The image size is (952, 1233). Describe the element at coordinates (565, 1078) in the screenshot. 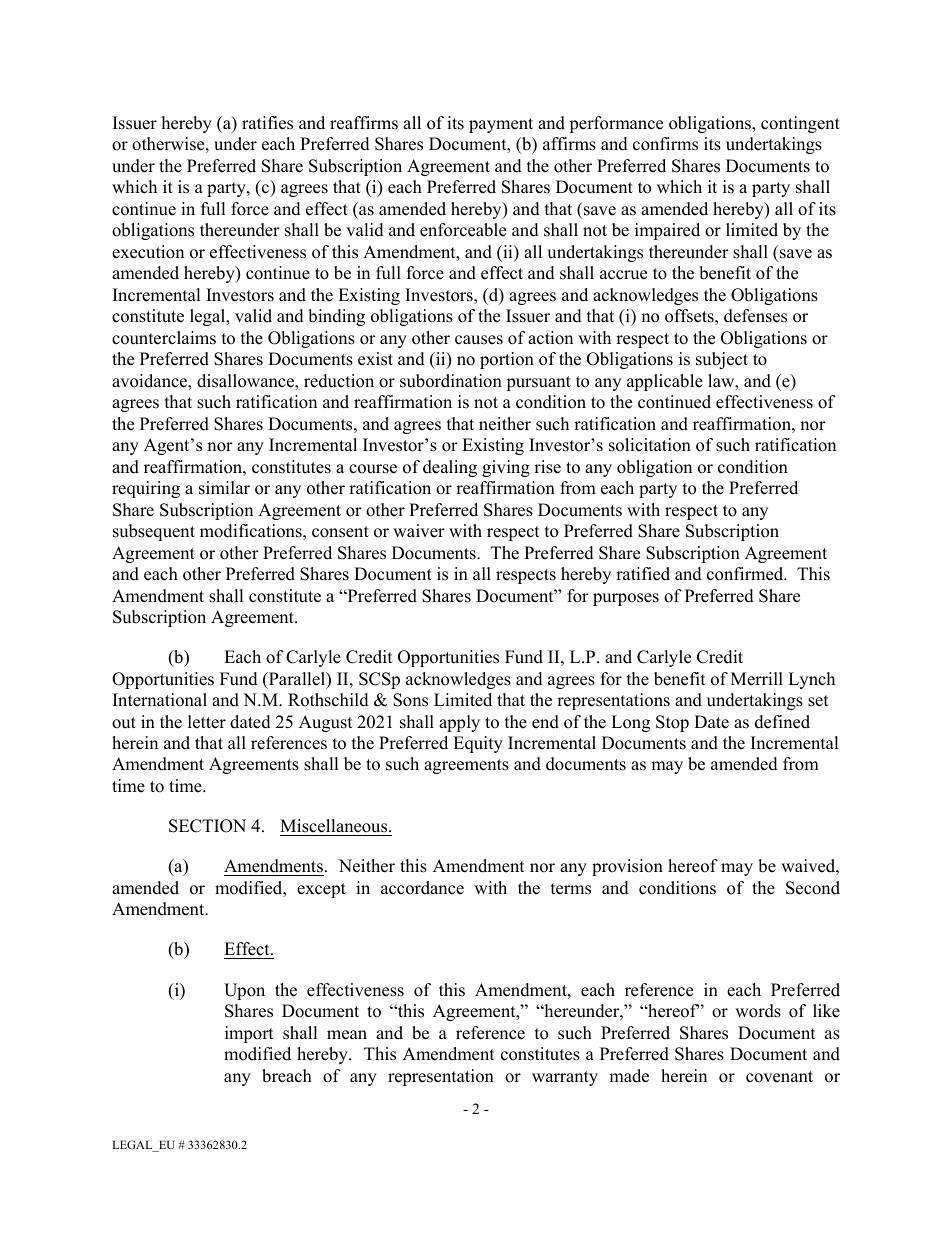

I see `warranty` at that location.
